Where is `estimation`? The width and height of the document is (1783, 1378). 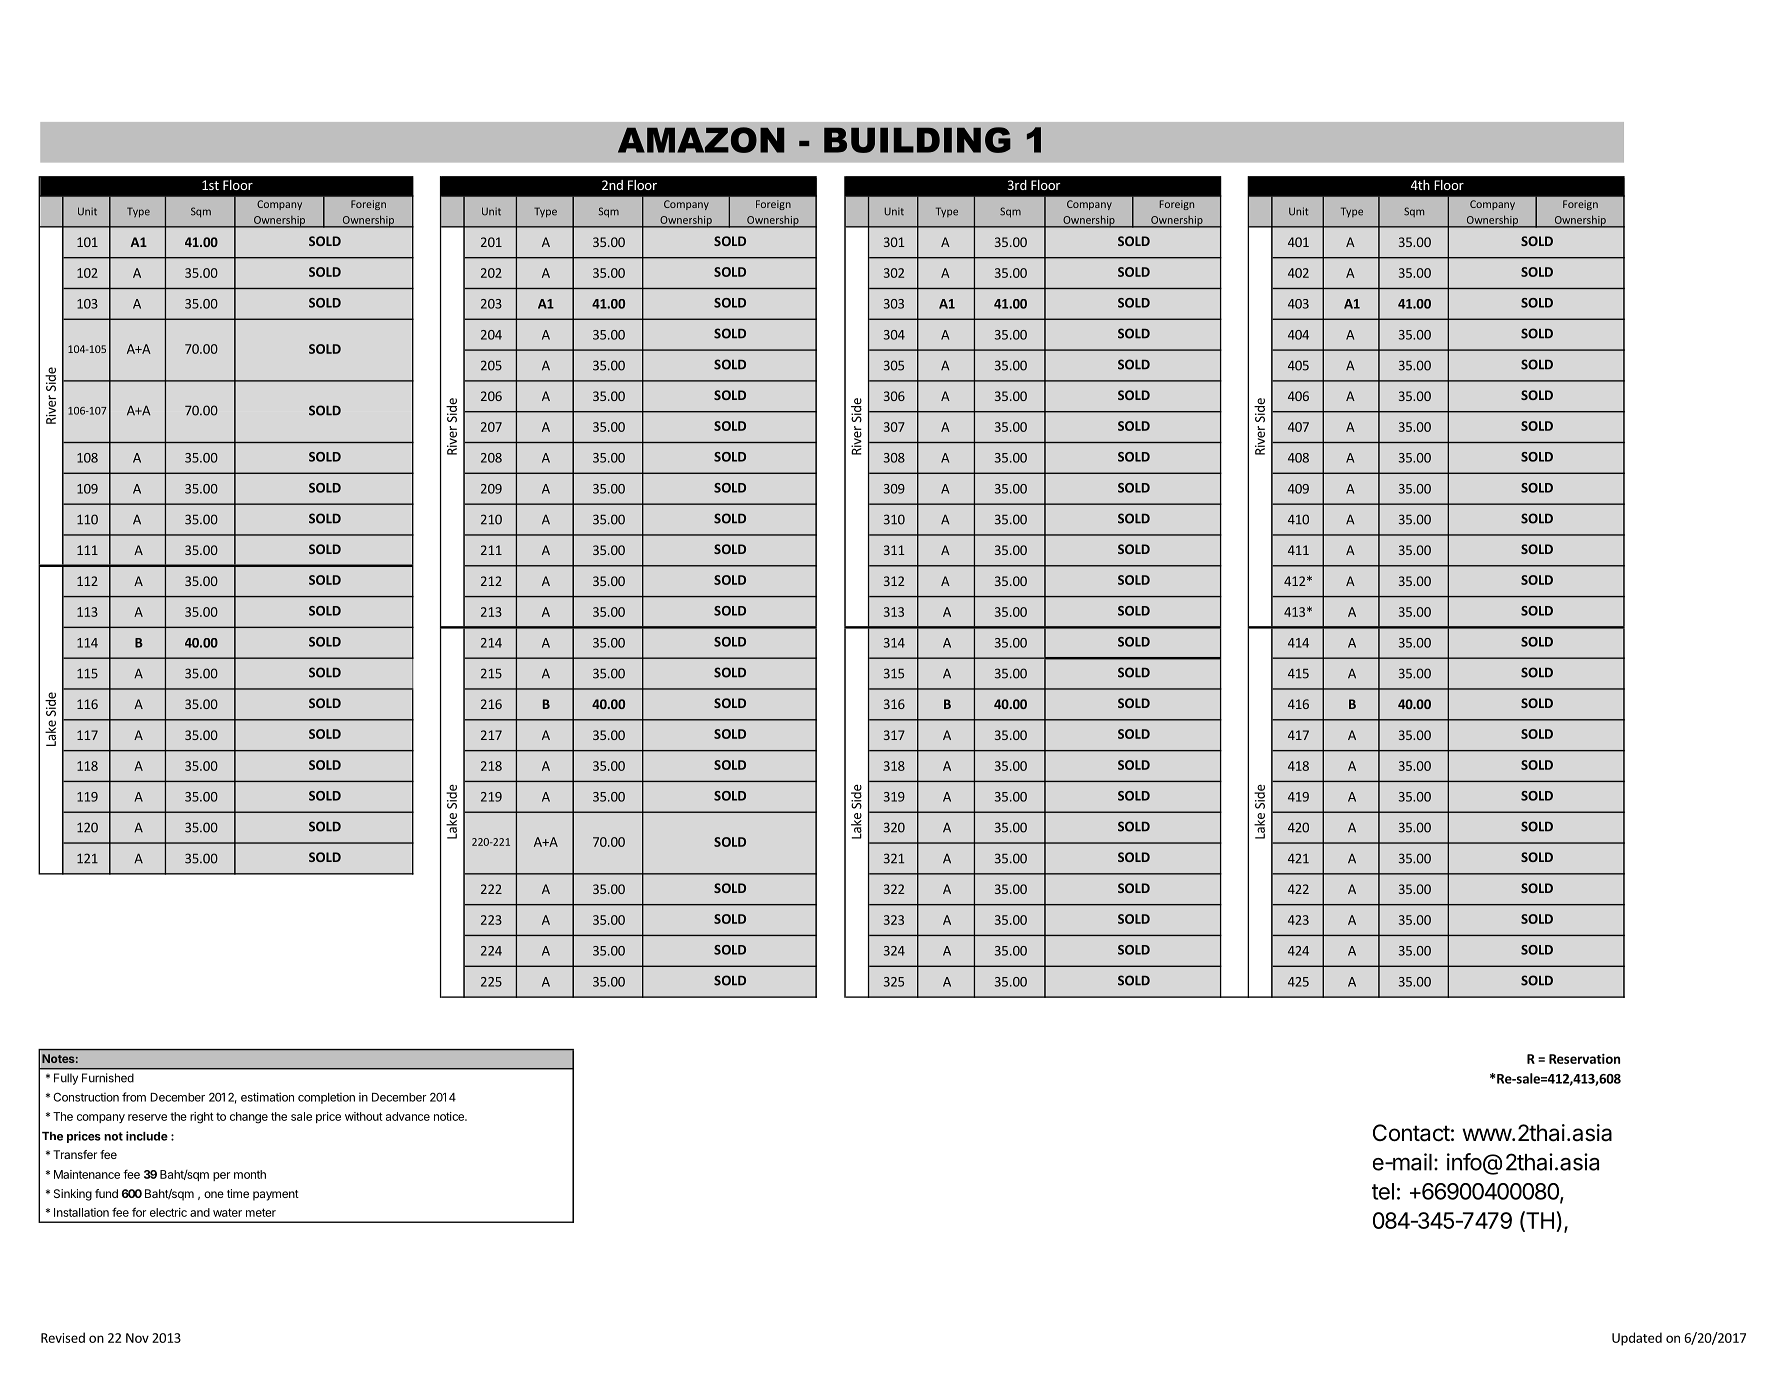
estimation is located at coordinates (267, 1097).
